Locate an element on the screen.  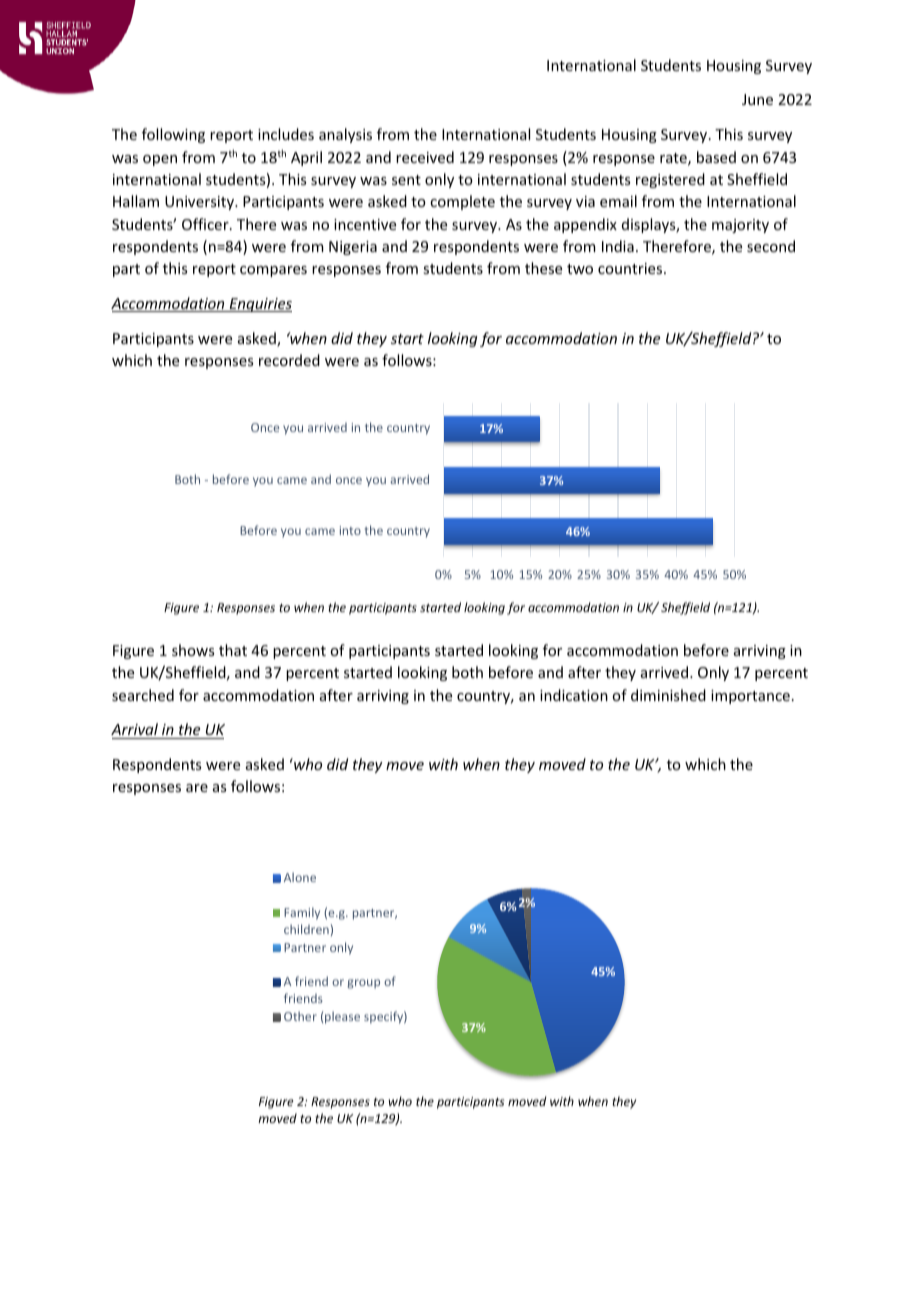
received is located at coordinates (425, 157).
